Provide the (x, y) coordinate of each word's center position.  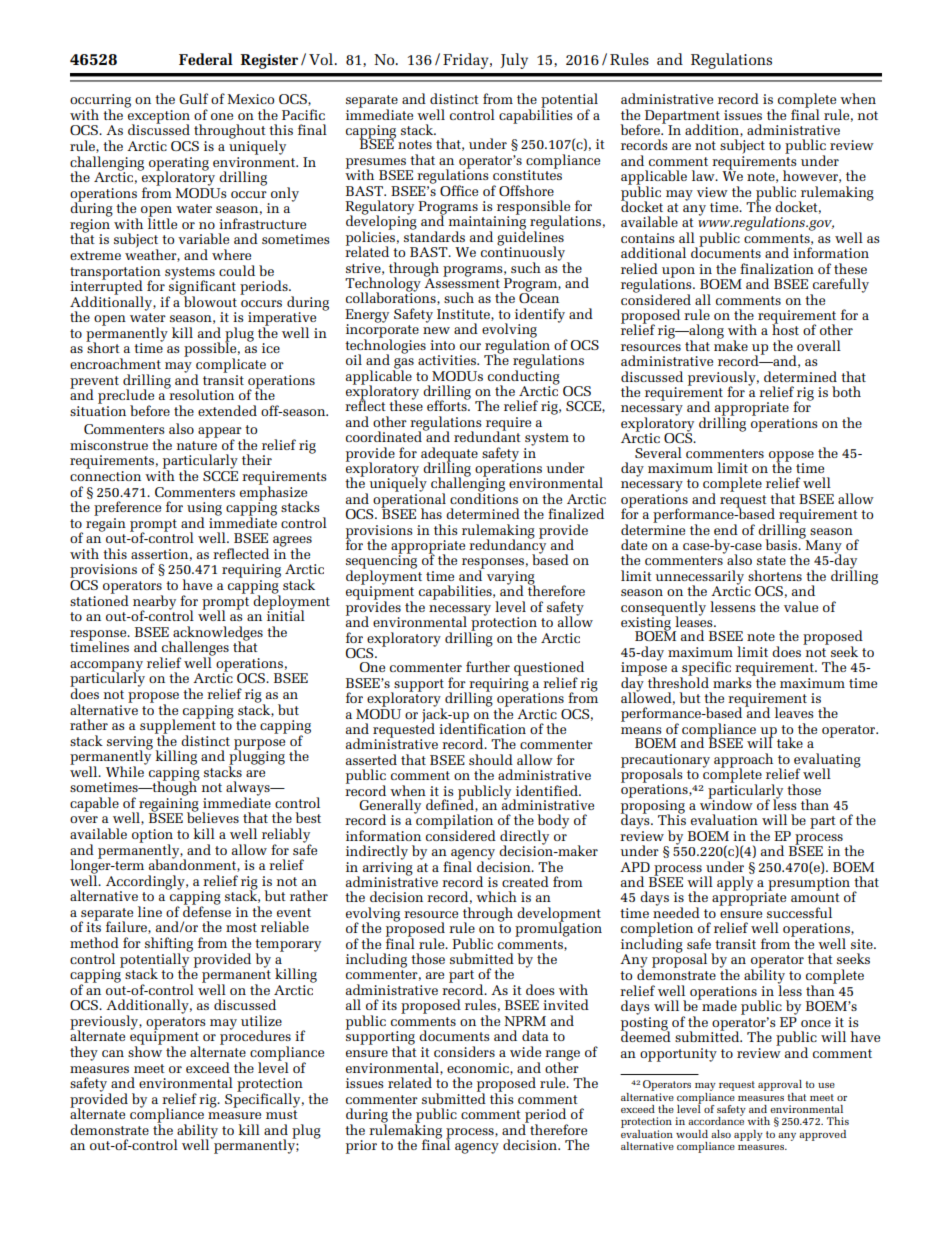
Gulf (193, 98)
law (704, 175)
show (145, 1050)
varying (511, 579)
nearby (154, 603)
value (801, 606)
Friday (467, 61)
